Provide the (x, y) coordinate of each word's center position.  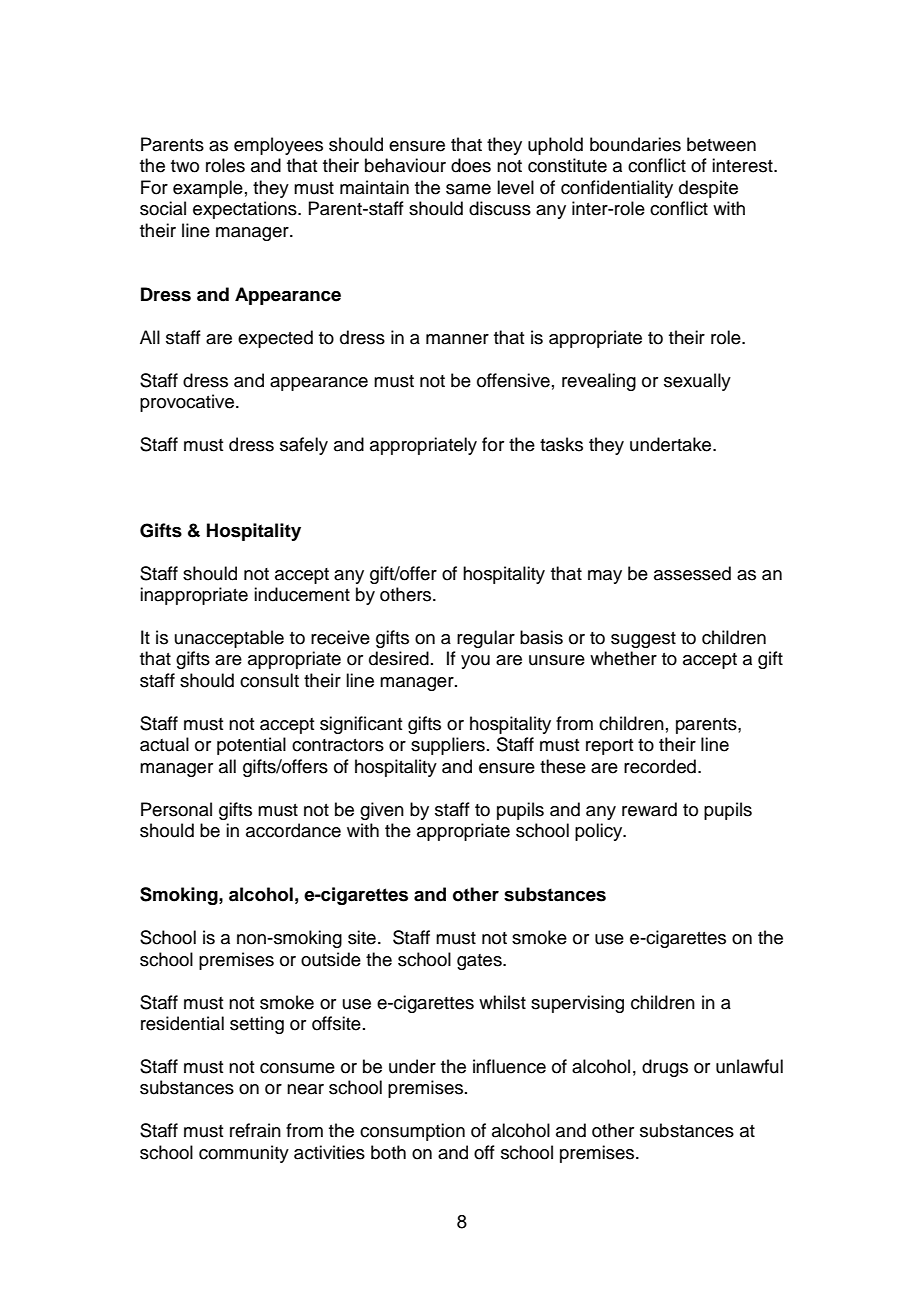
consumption (412, 1132)
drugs (665, 1068)
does (471, 165)
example (208, 189)
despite (708, 189)
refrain (255, 1130)
